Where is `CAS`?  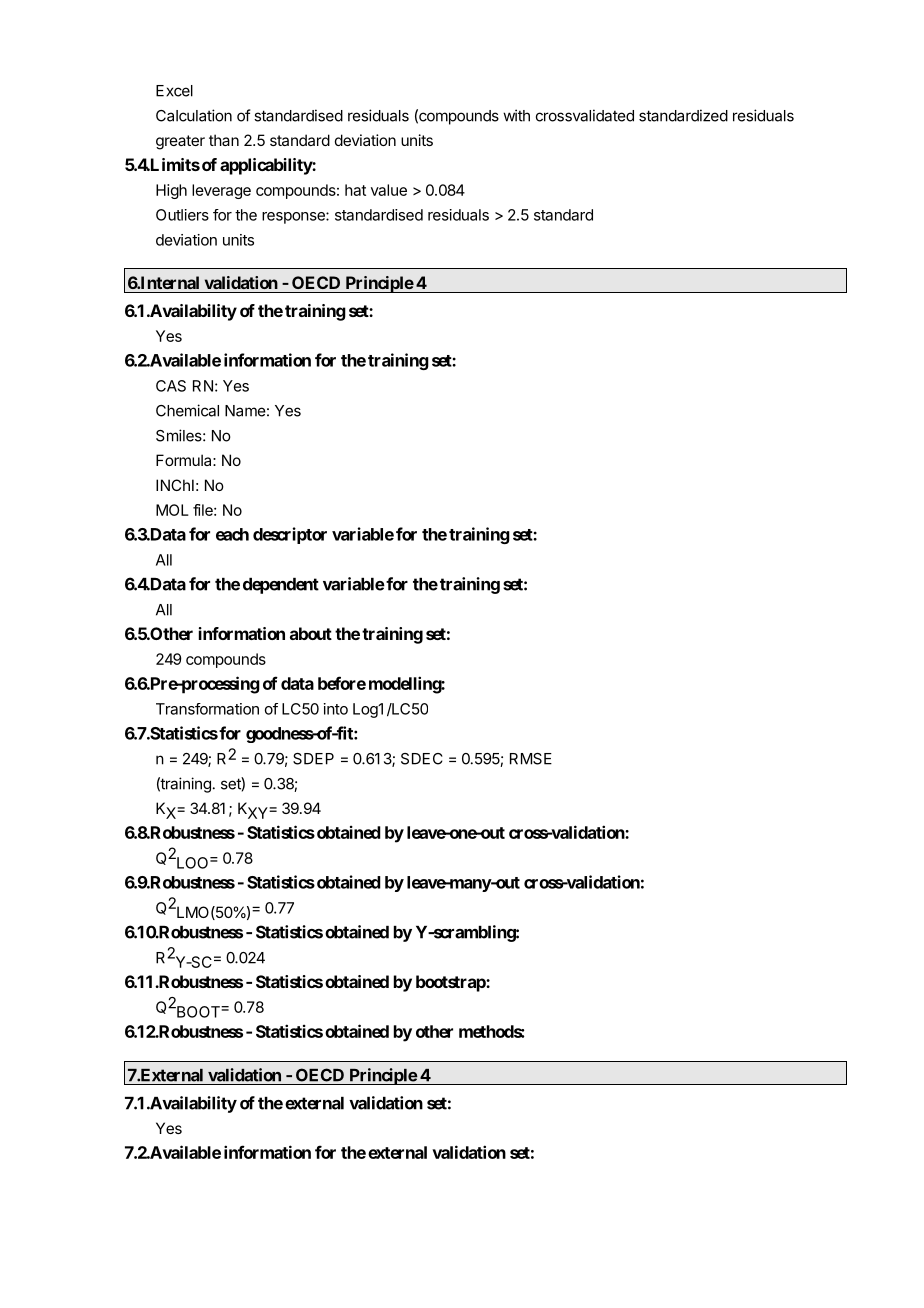 CAS is located at coordinates (171, 386).
